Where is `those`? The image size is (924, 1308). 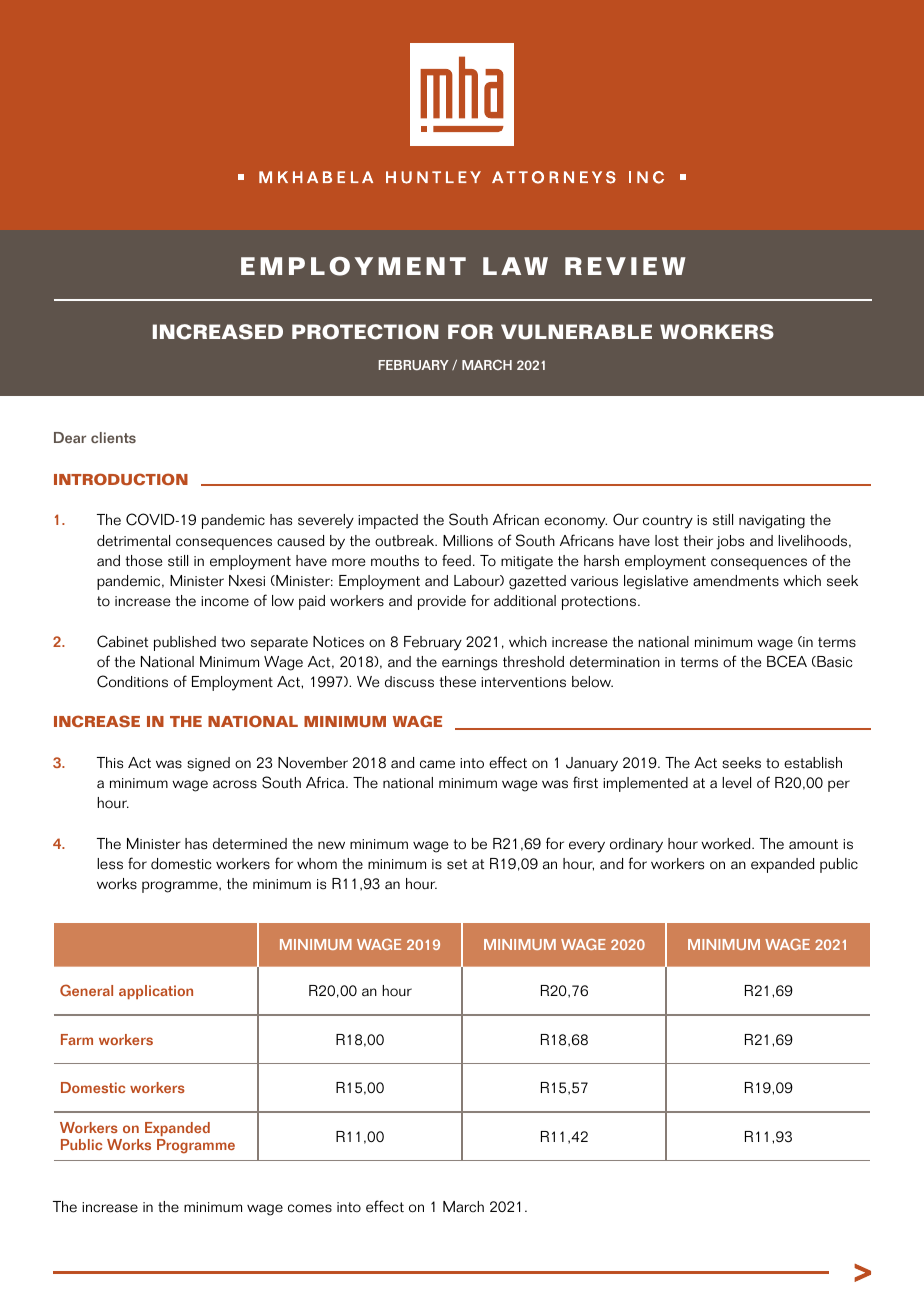
those is located at coordinates (144, 561).
